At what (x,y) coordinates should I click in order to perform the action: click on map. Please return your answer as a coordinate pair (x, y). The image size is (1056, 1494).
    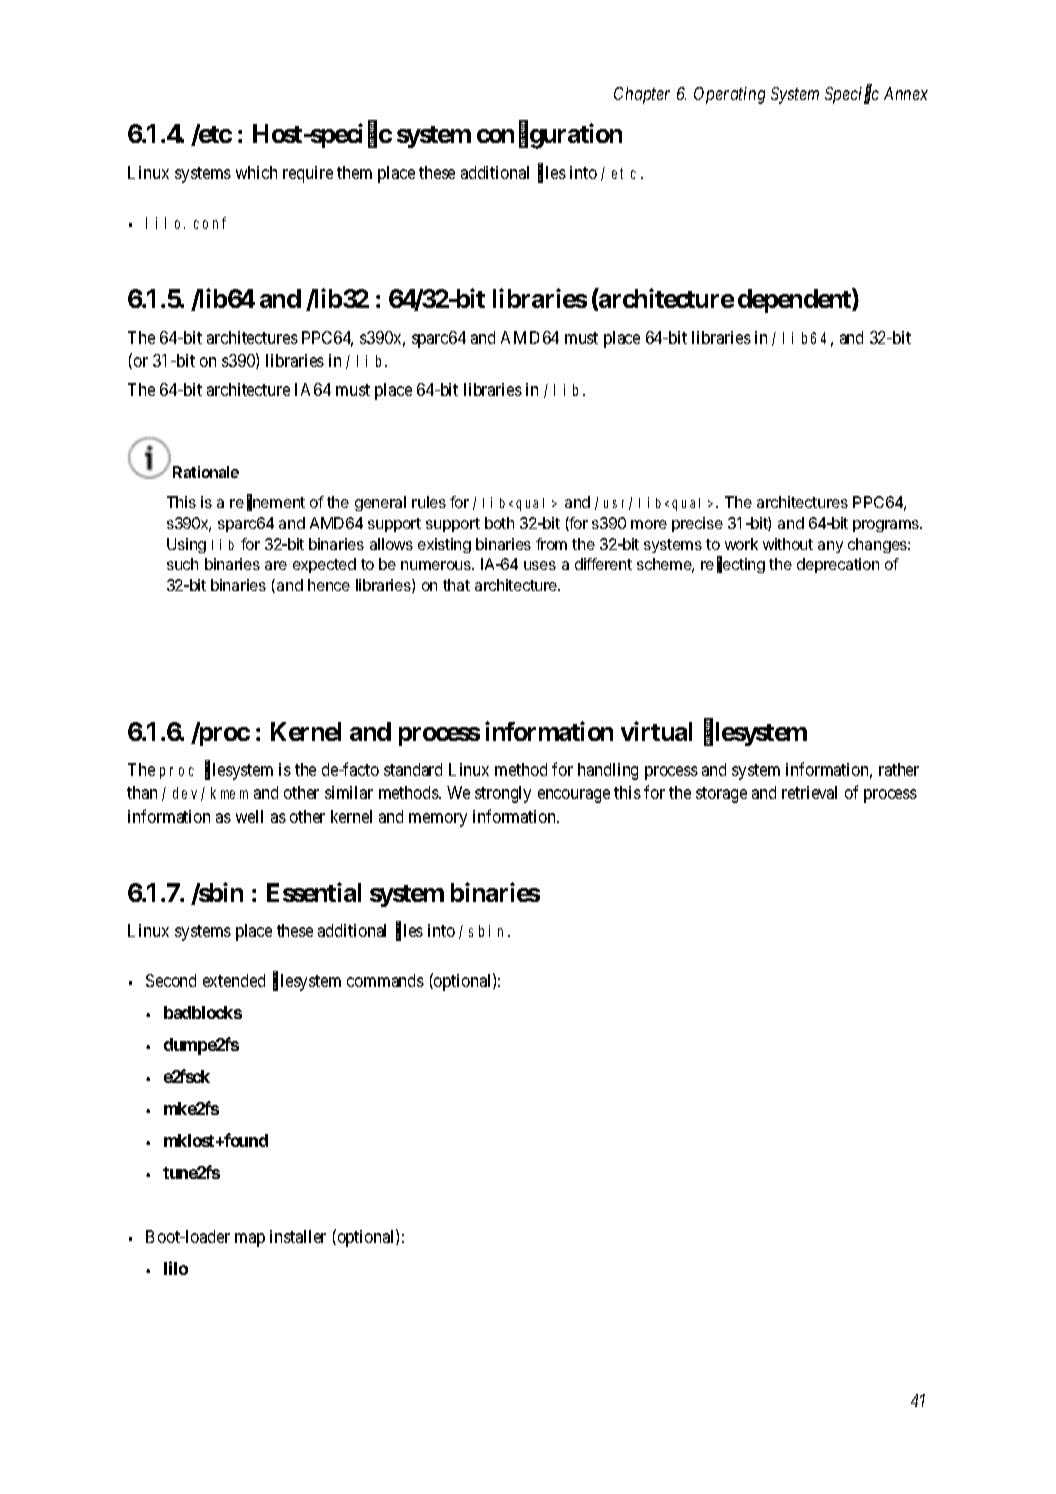
    Looking at the image, I should click on (250, 1240).
